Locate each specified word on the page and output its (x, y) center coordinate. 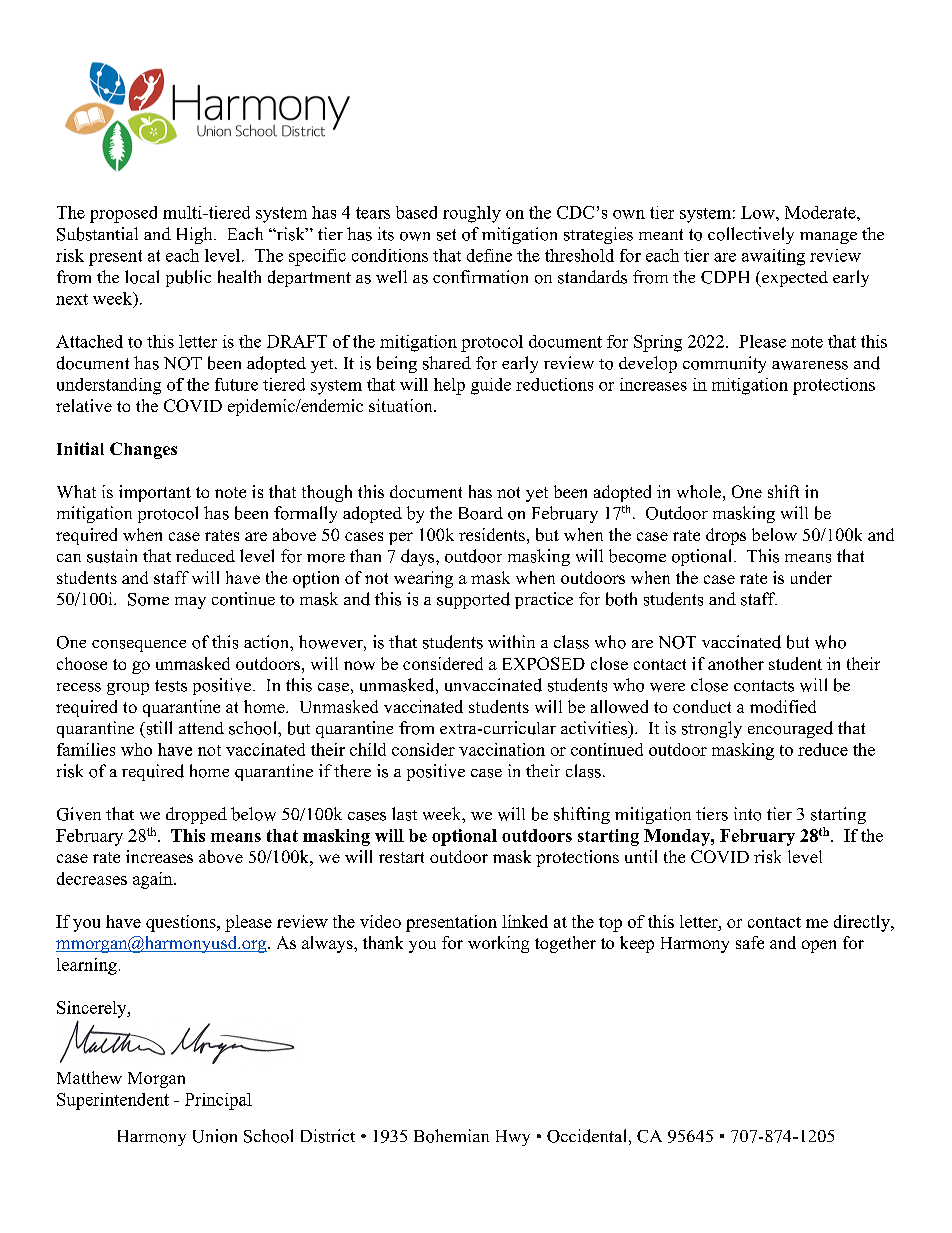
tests (171, 686)
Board (481, 513)
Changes (143, 450)
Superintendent (113, 1101)
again (154, 880)
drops (726, 536)
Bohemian (451, 1136)
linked (525, 921)
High (196, 235)
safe (750, 942)
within (511, 641)
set (446, 235)
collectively (751, 235)
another (736, 663)
